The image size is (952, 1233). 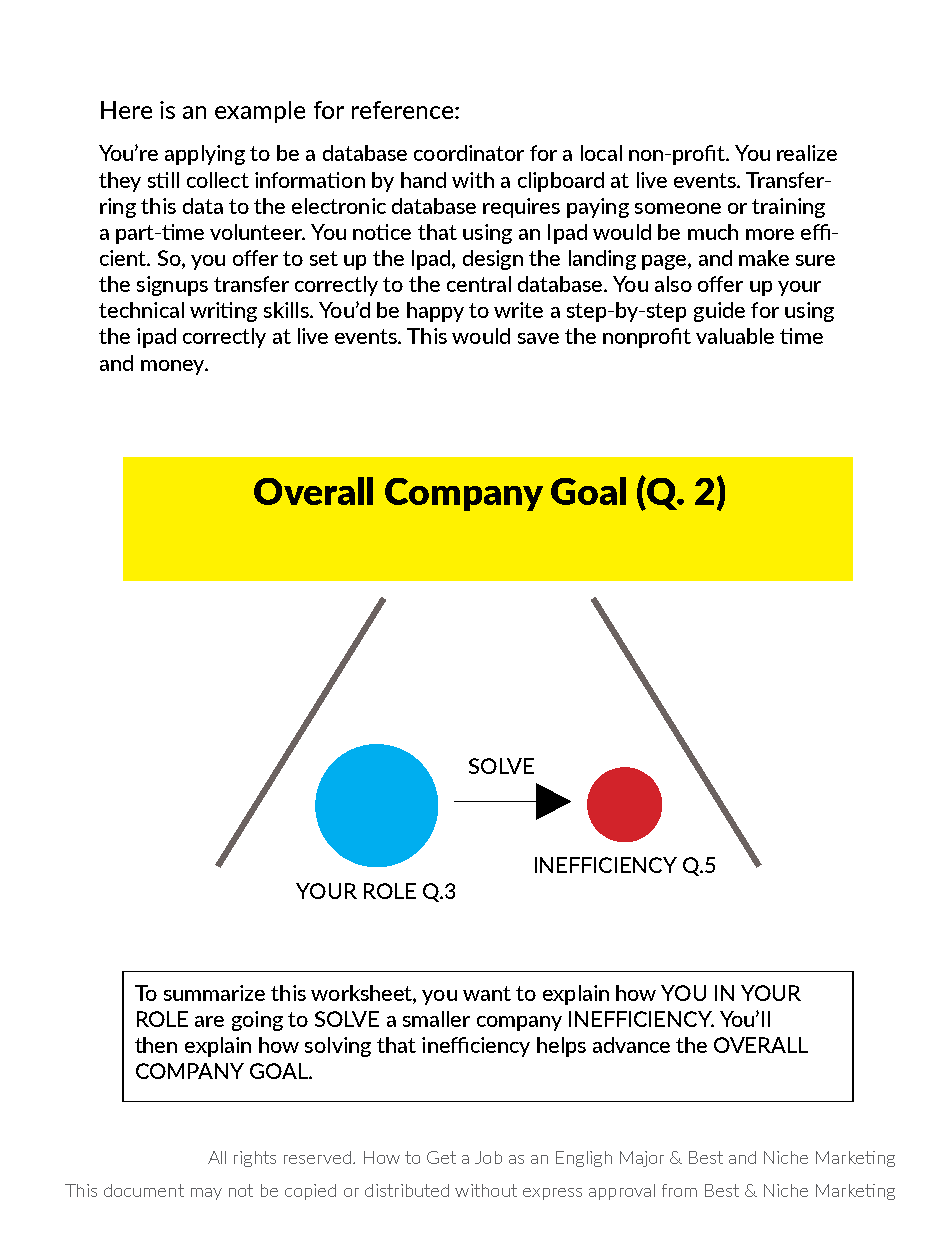 I want to click on realize, so click(x=807, y=153).
